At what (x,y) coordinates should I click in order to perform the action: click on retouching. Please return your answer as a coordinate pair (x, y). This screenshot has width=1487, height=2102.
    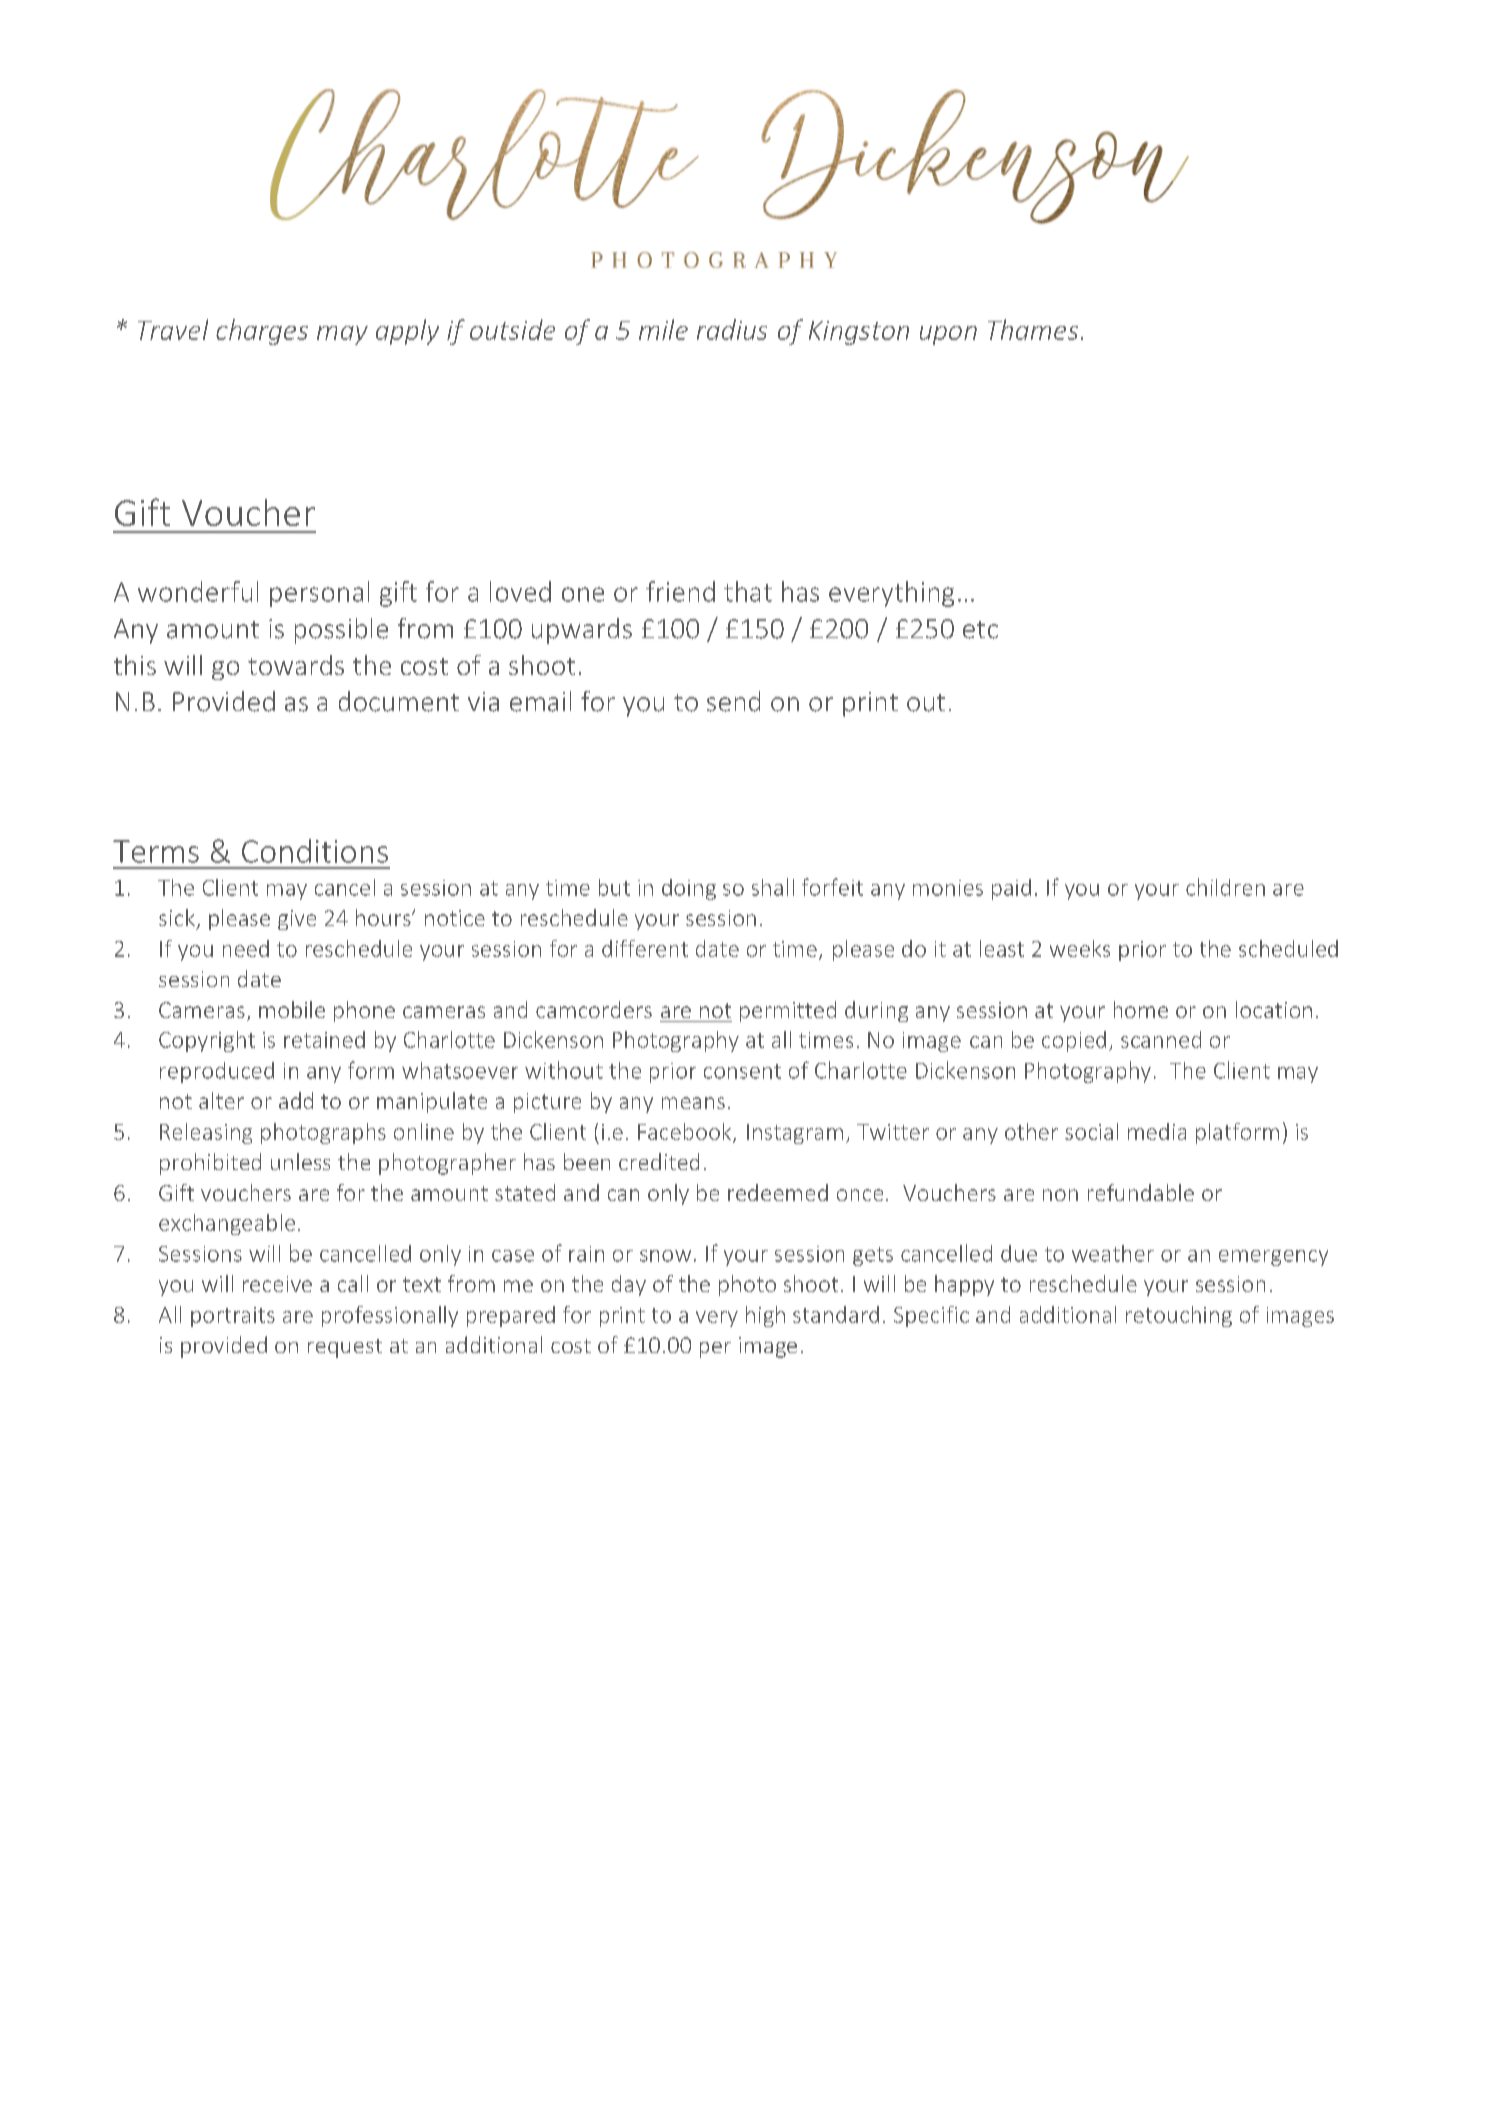
    Looking at the image, I should click on (1179, 1316).
